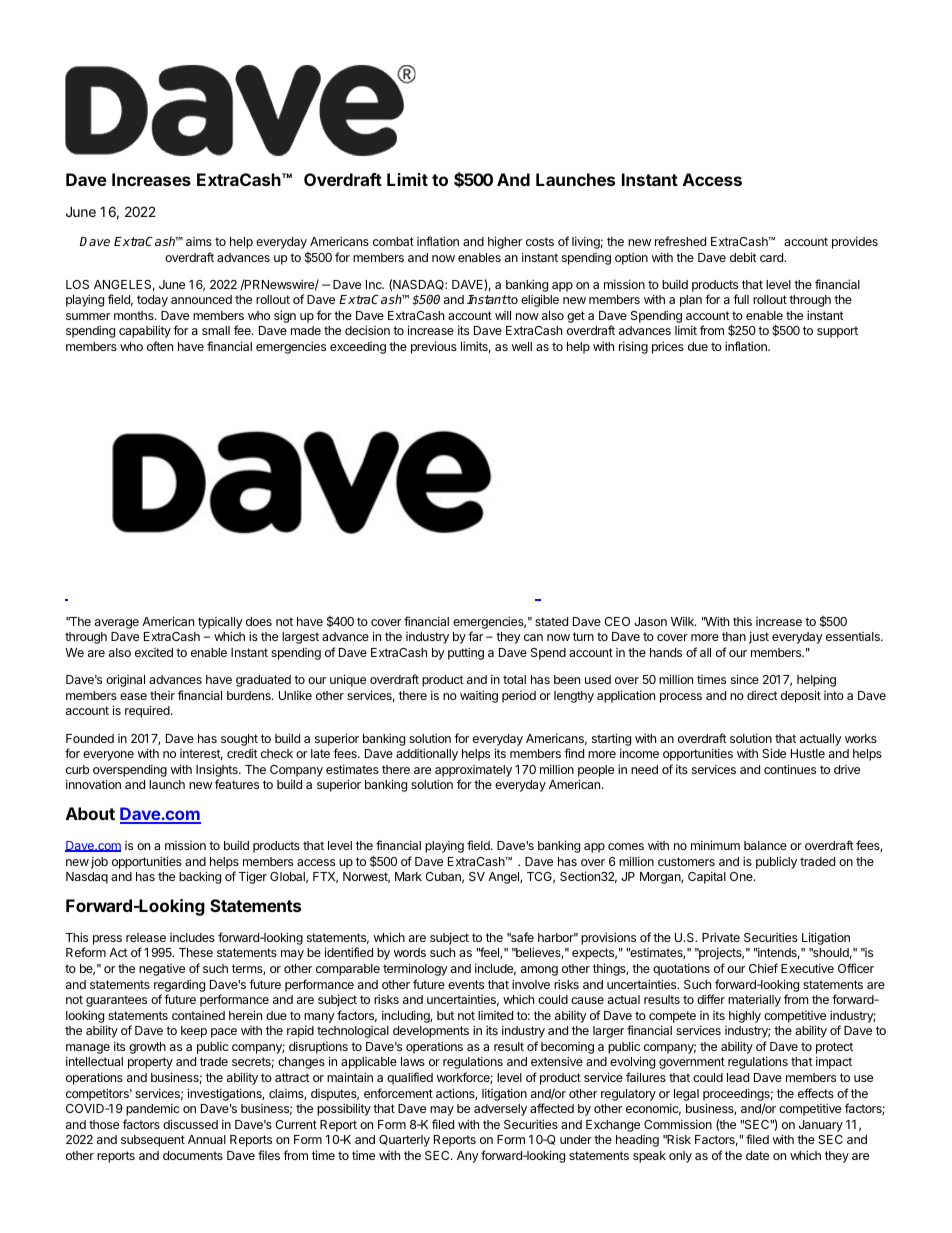 The image size is (952, 1233). Describe the element at coordinates (190, 1124) in the page. I see `discussed` at that location.
